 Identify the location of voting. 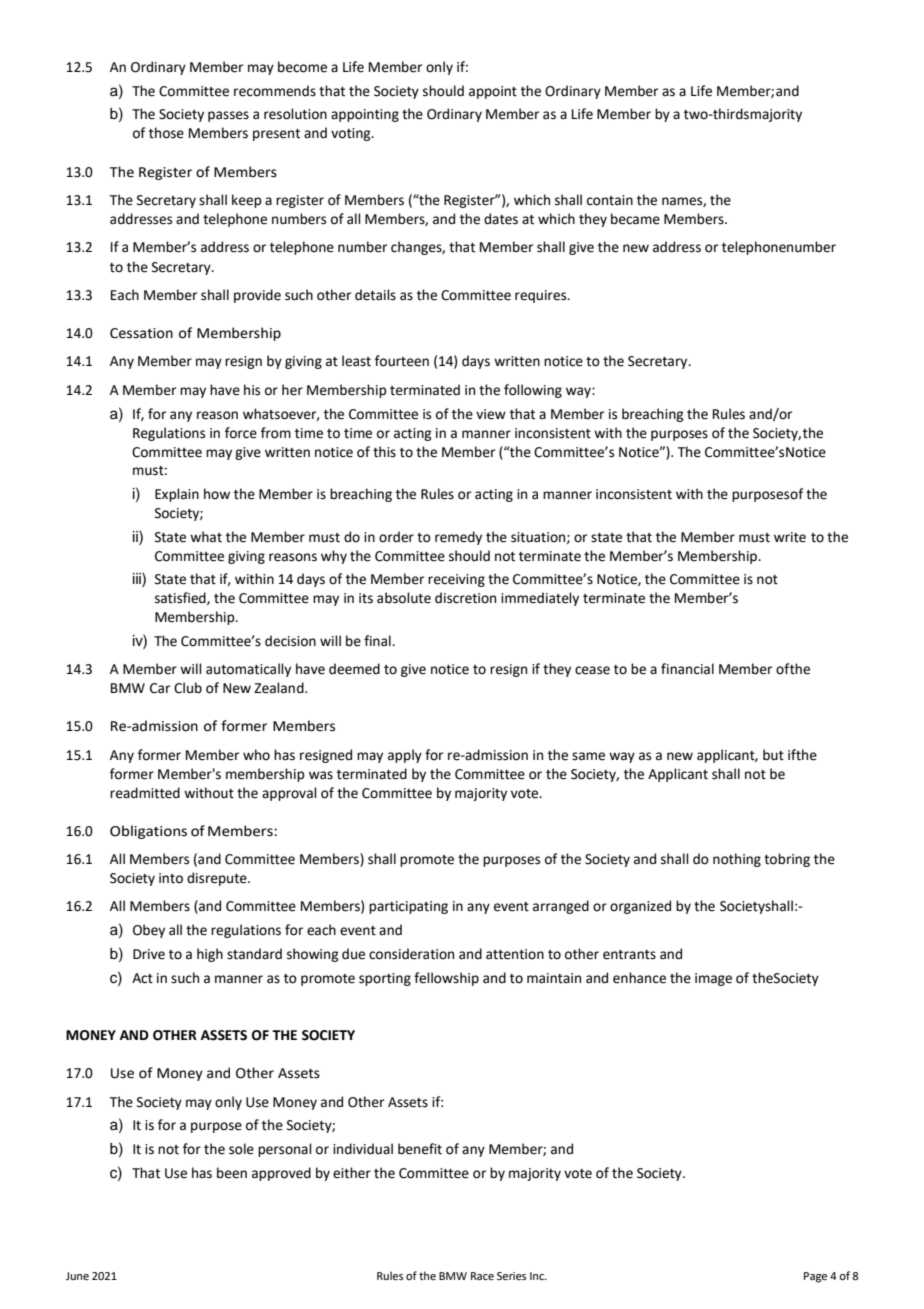
(352, 134).
